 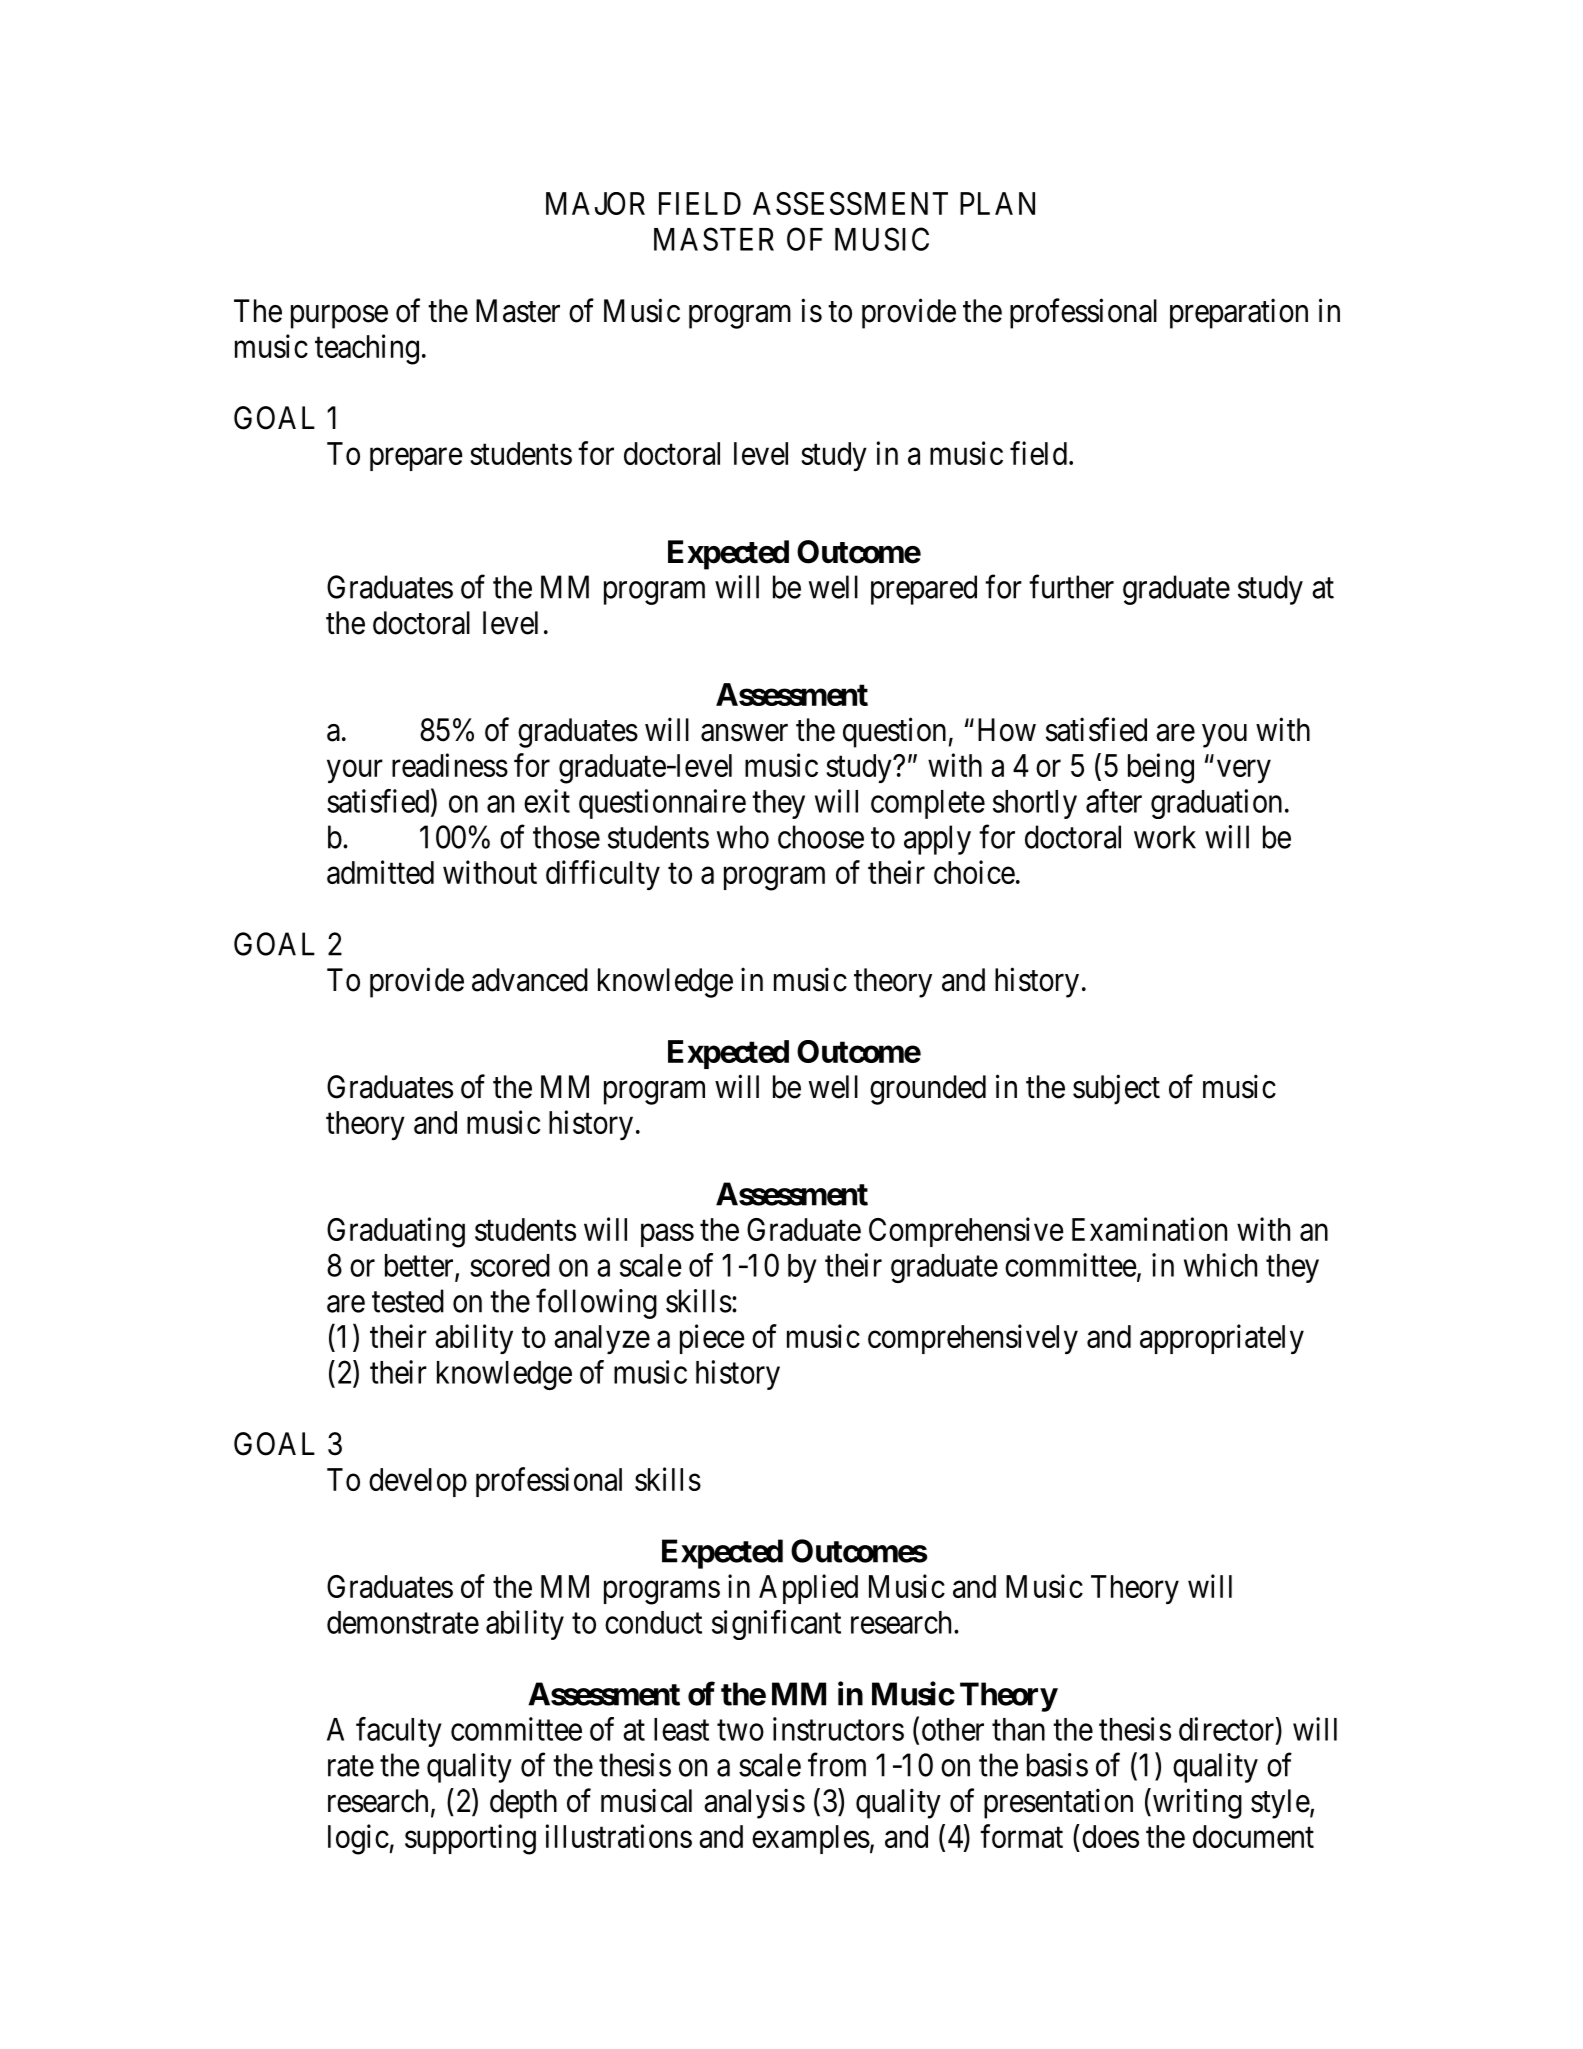 I want to click on subject, so click(x=1116, y=1089).
